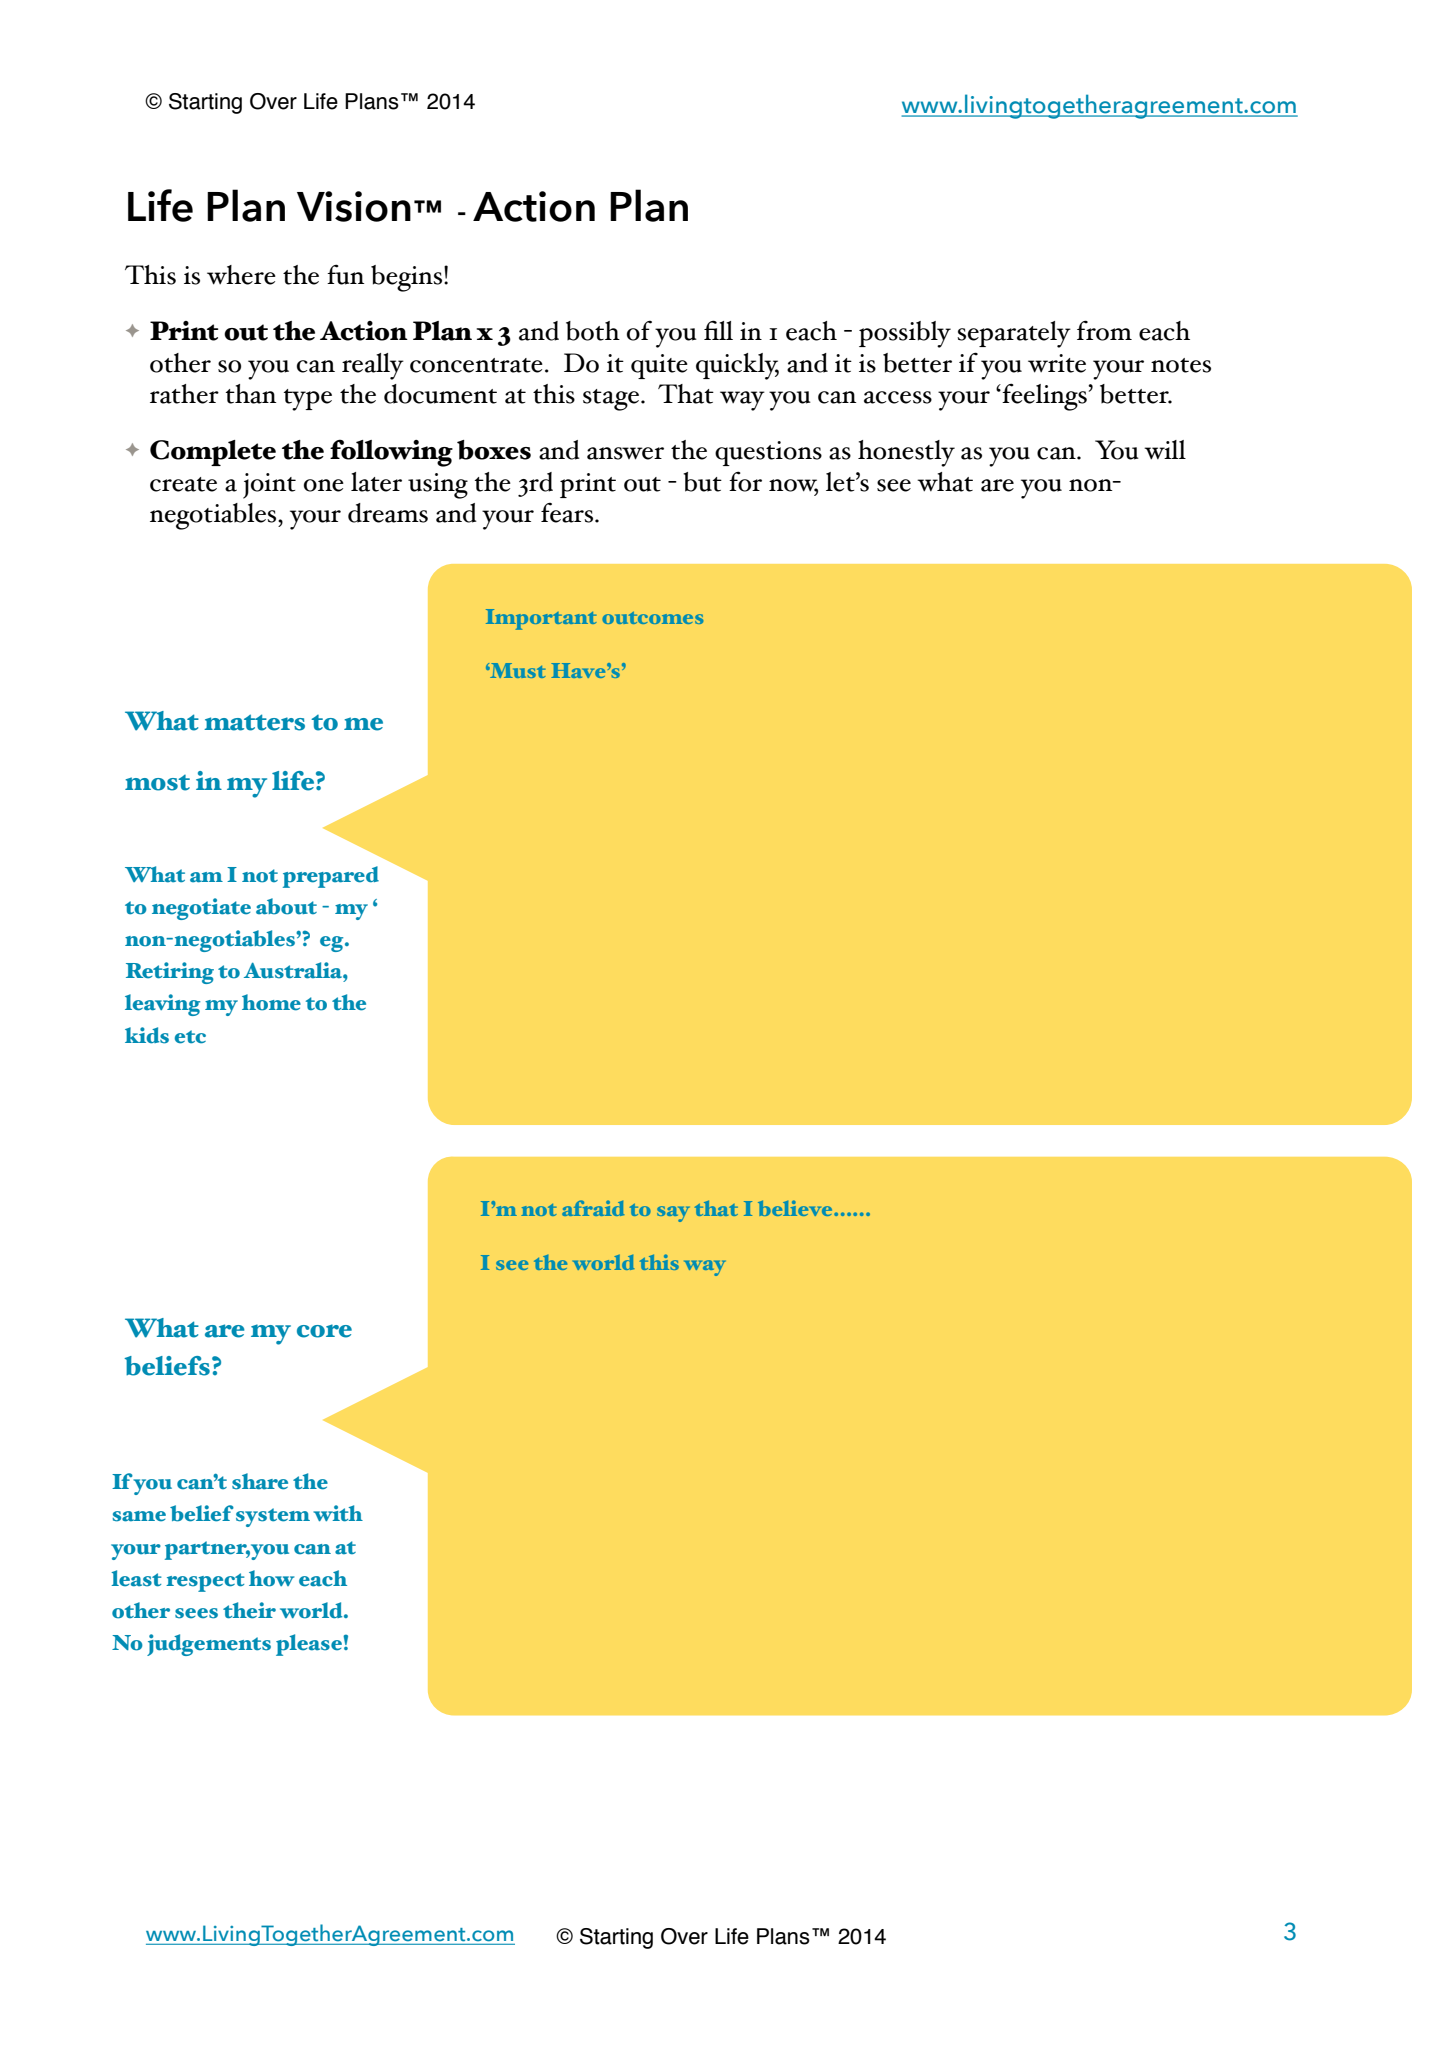 This screenshot has width=1446, height=2046. Describe the element at coordinates (796, 1208) in the screenshot. I see `believe` at that location.
